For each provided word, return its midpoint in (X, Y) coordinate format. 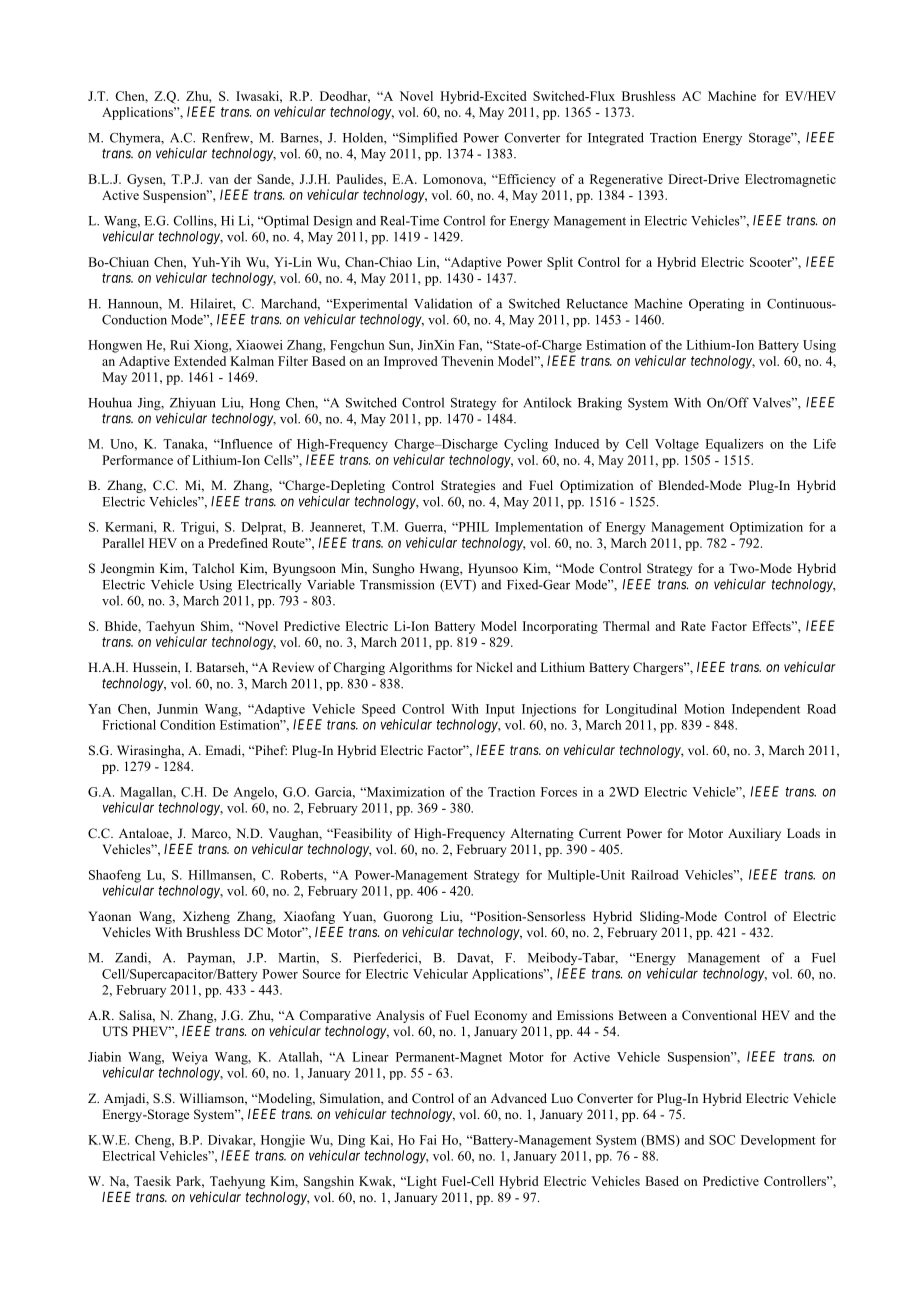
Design (332, 222)
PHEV (151, 1031)
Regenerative (626, 180)
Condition (188, 725)
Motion (704, 709)
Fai (428, 1140)
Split (560, 263)
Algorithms (420, 668)
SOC (722, 1140)
